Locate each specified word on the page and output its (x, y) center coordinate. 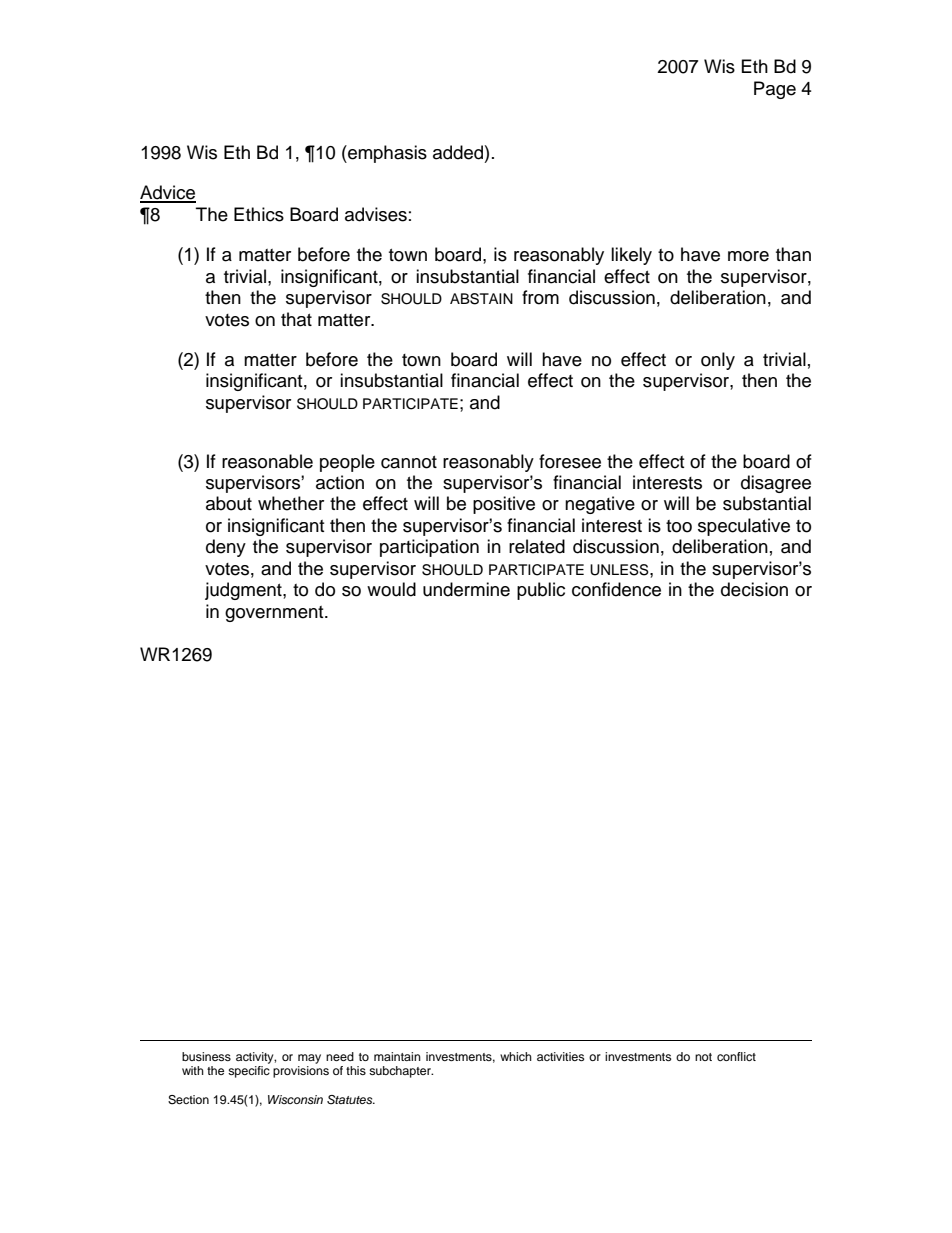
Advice (168, 193)
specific (249, 1072)
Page (775, 90)
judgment (244, 591)
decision (754, 589)
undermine (466, 589)
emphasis (386, 154)
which (516, 1056)
